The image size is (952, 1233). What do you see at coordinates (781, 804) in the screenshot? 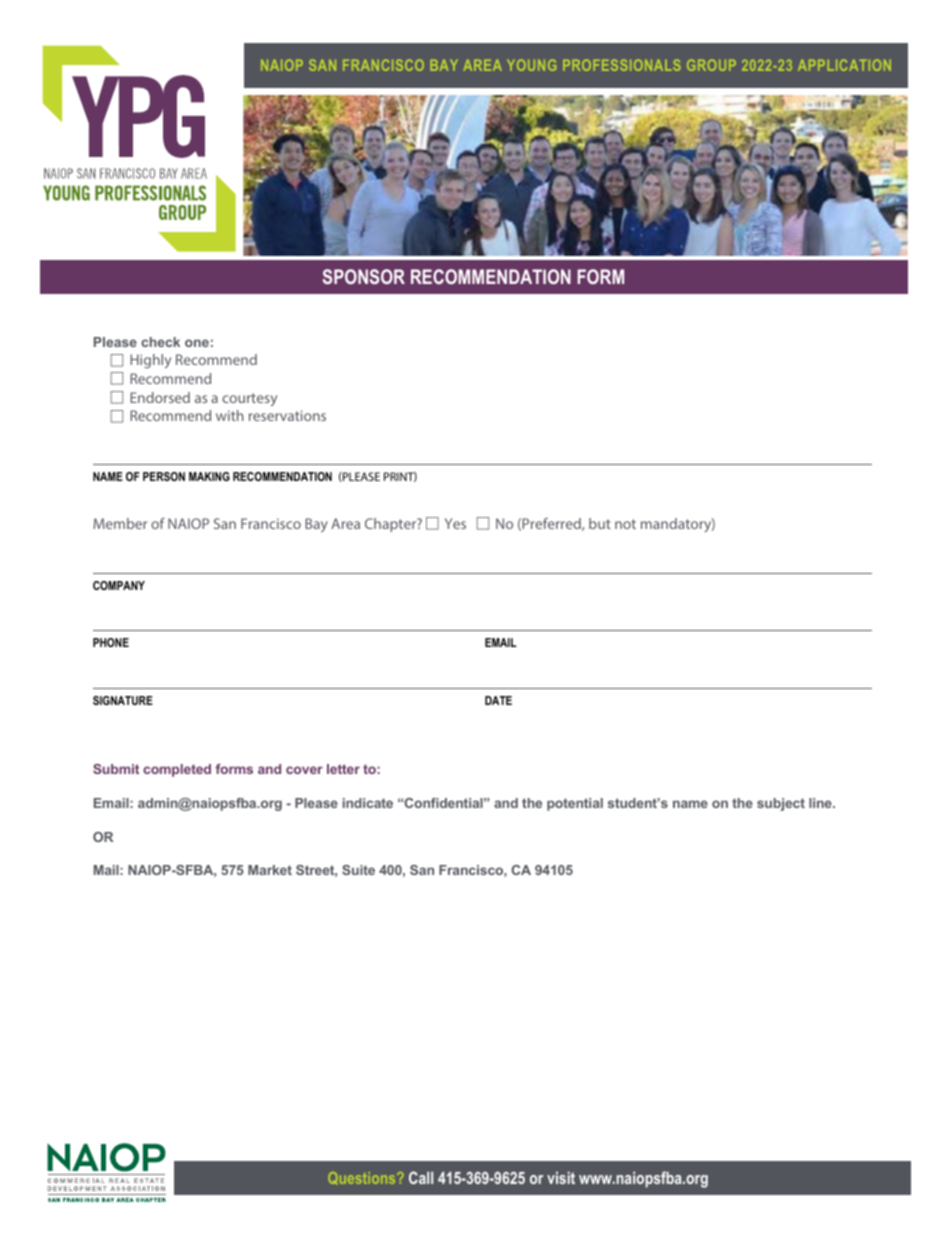
I see `subject` at bounding box center [781, 804].
